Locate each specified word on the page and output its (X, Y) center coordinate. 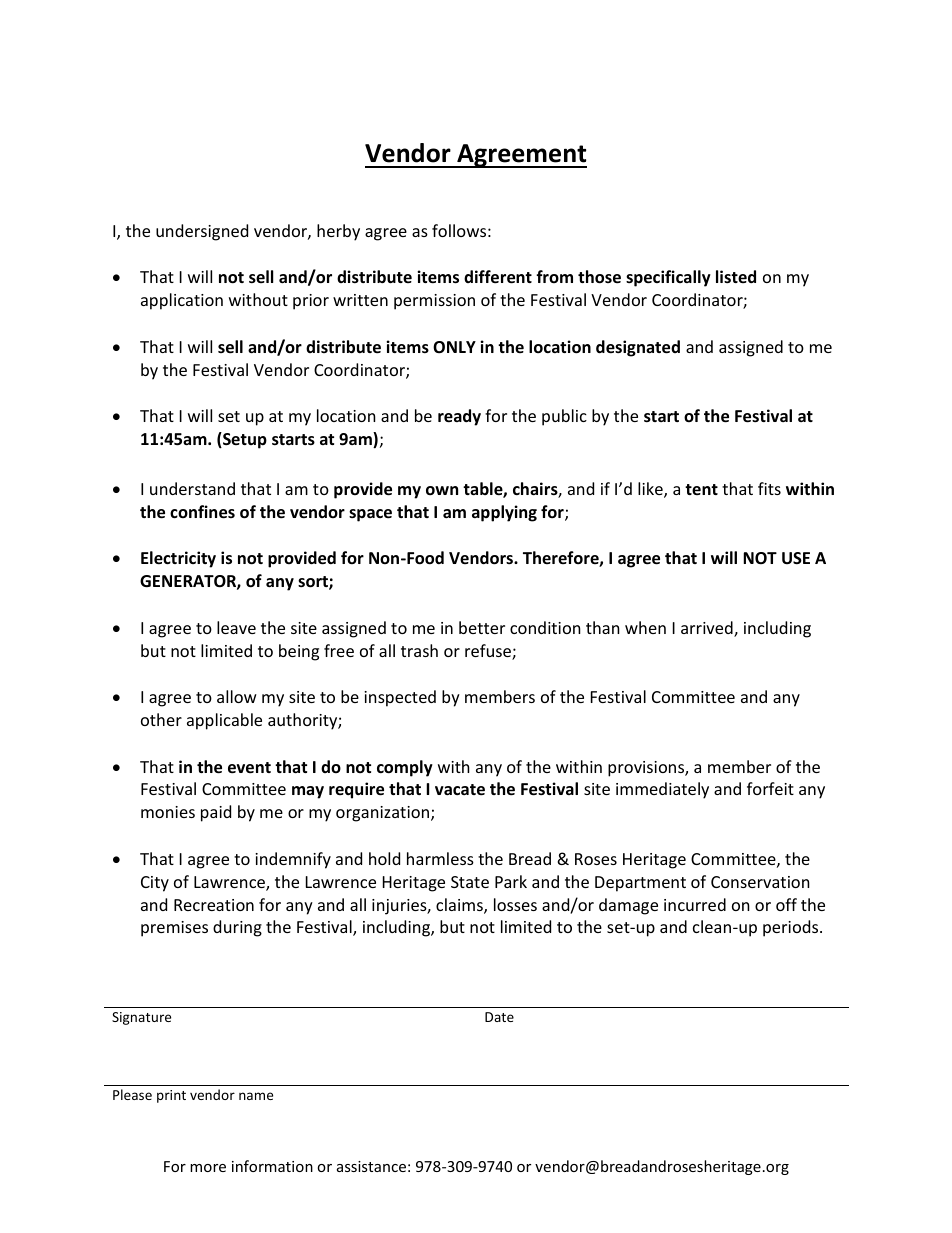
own (442, 491)
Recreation (214, 905)
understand (192, 488)
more (208, 1168)
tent (701, 489)
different (498, 277)
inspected (400, 698)
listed (736, 276)
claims (460, 906)
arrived (708, 629)
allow (237, 696)
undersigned (202, 232)
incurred (695, 904)
